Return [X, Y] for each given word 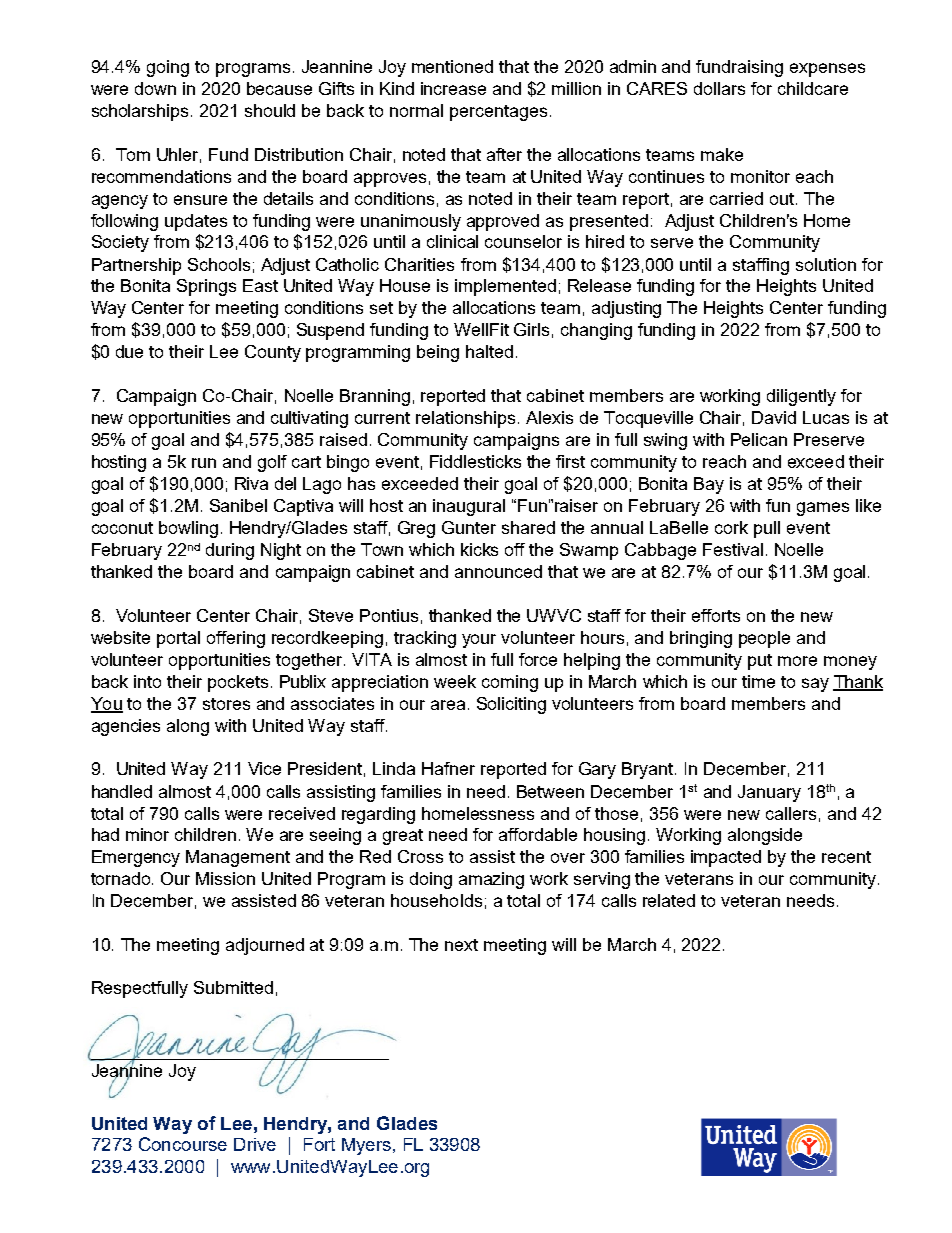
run [204, 463]
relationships [465, 419]
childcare [813, 88]
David [774, 417]
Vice [264, 768]
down [155, 88]
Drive [255, 1144]
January [769, 793]
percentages [498, 113]
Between [550, 791]
